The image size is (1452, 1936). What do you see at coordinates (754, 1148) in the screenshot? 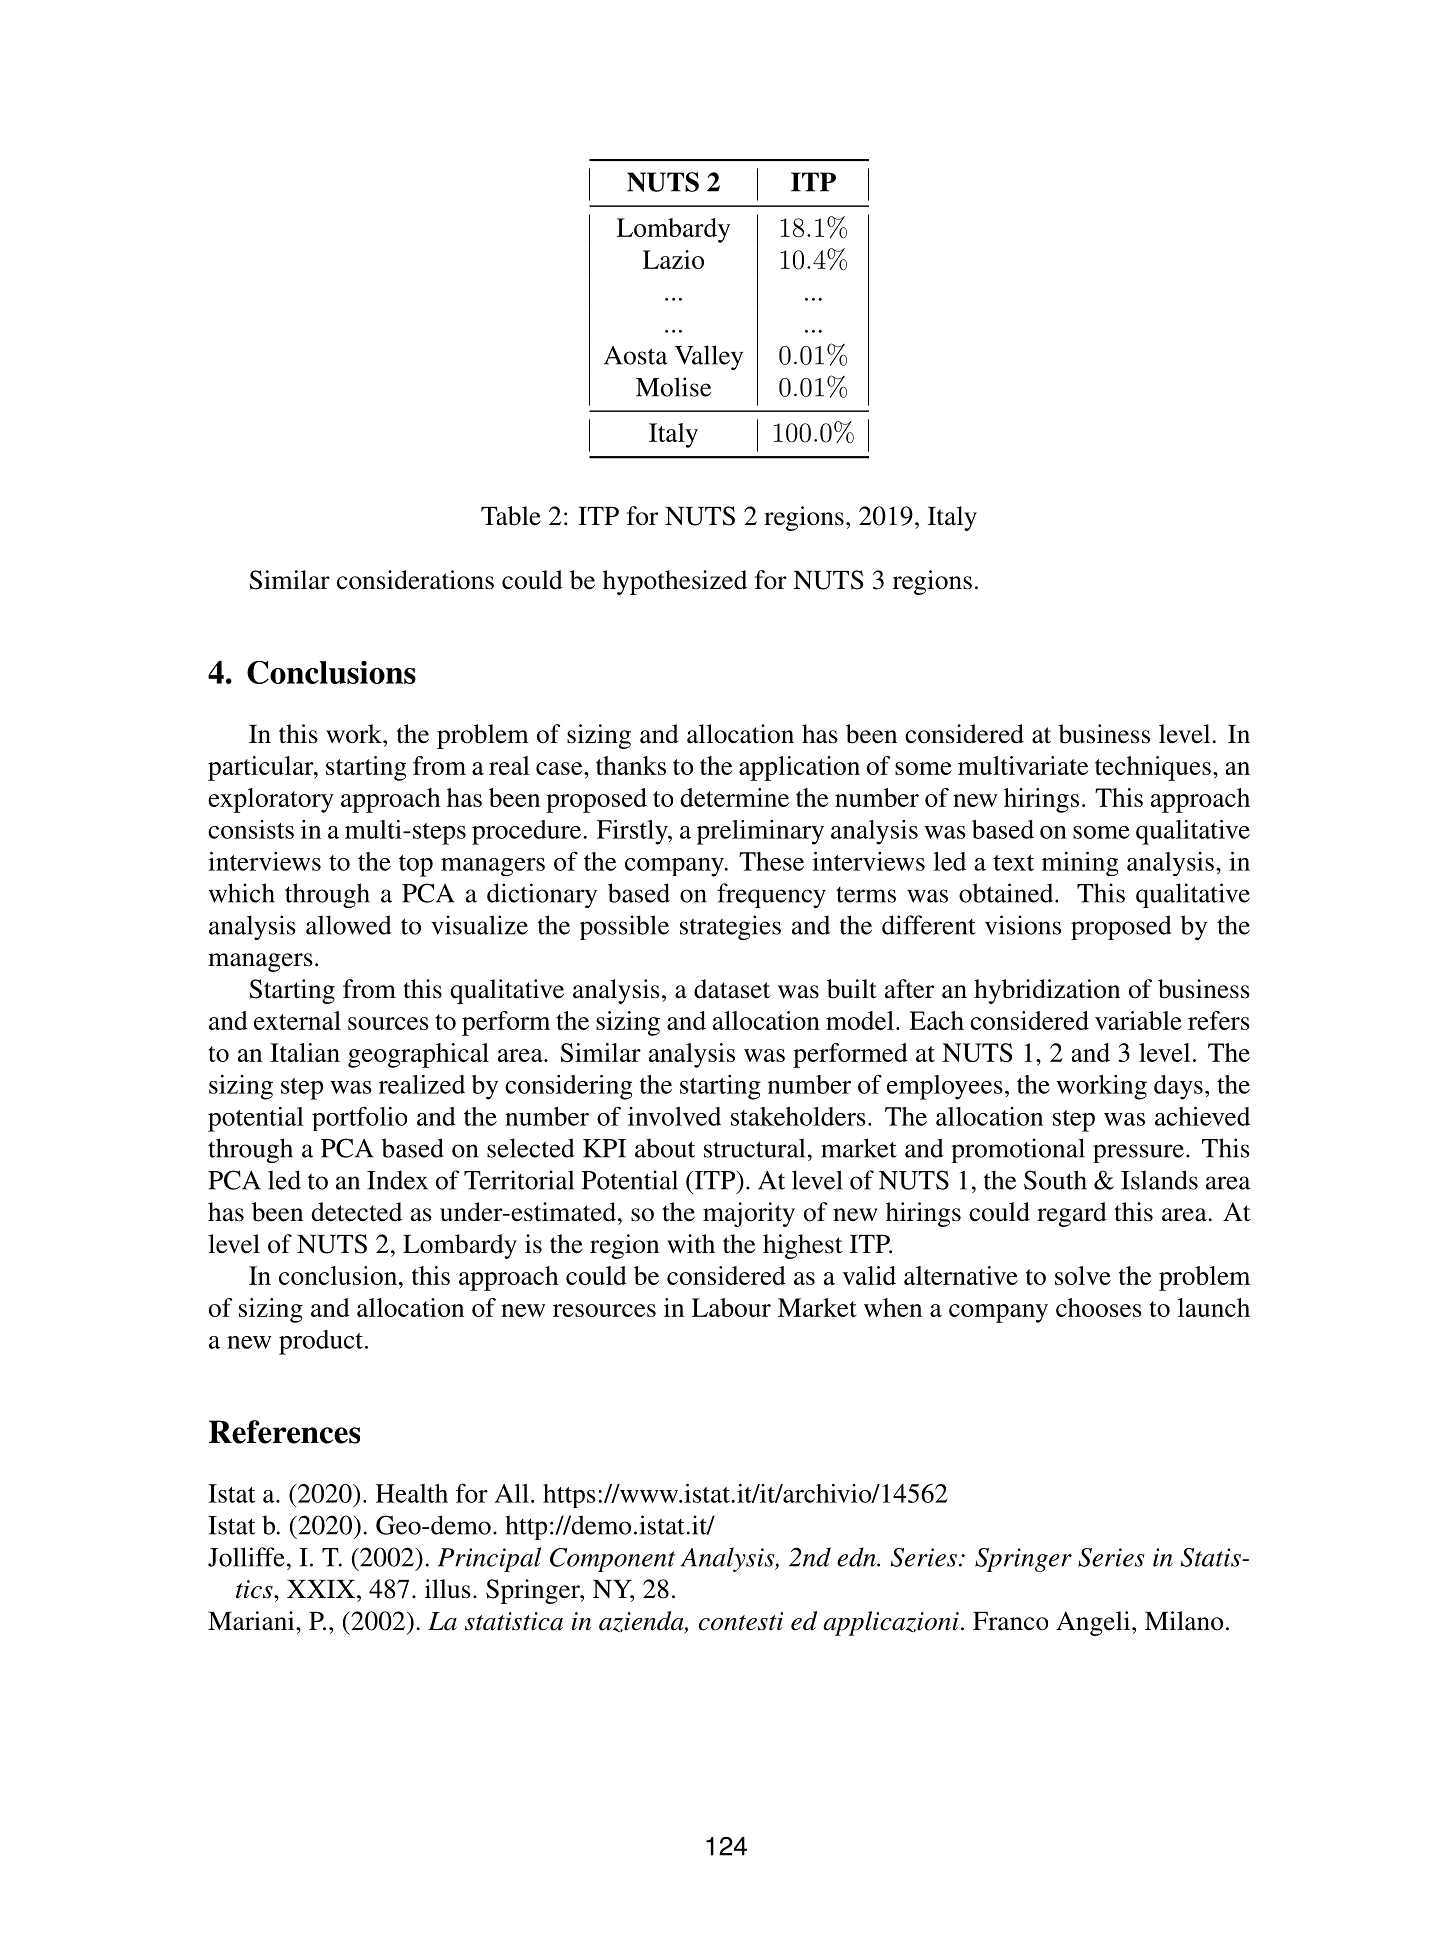
I see `structural` at bounding box center [754, 1148].
